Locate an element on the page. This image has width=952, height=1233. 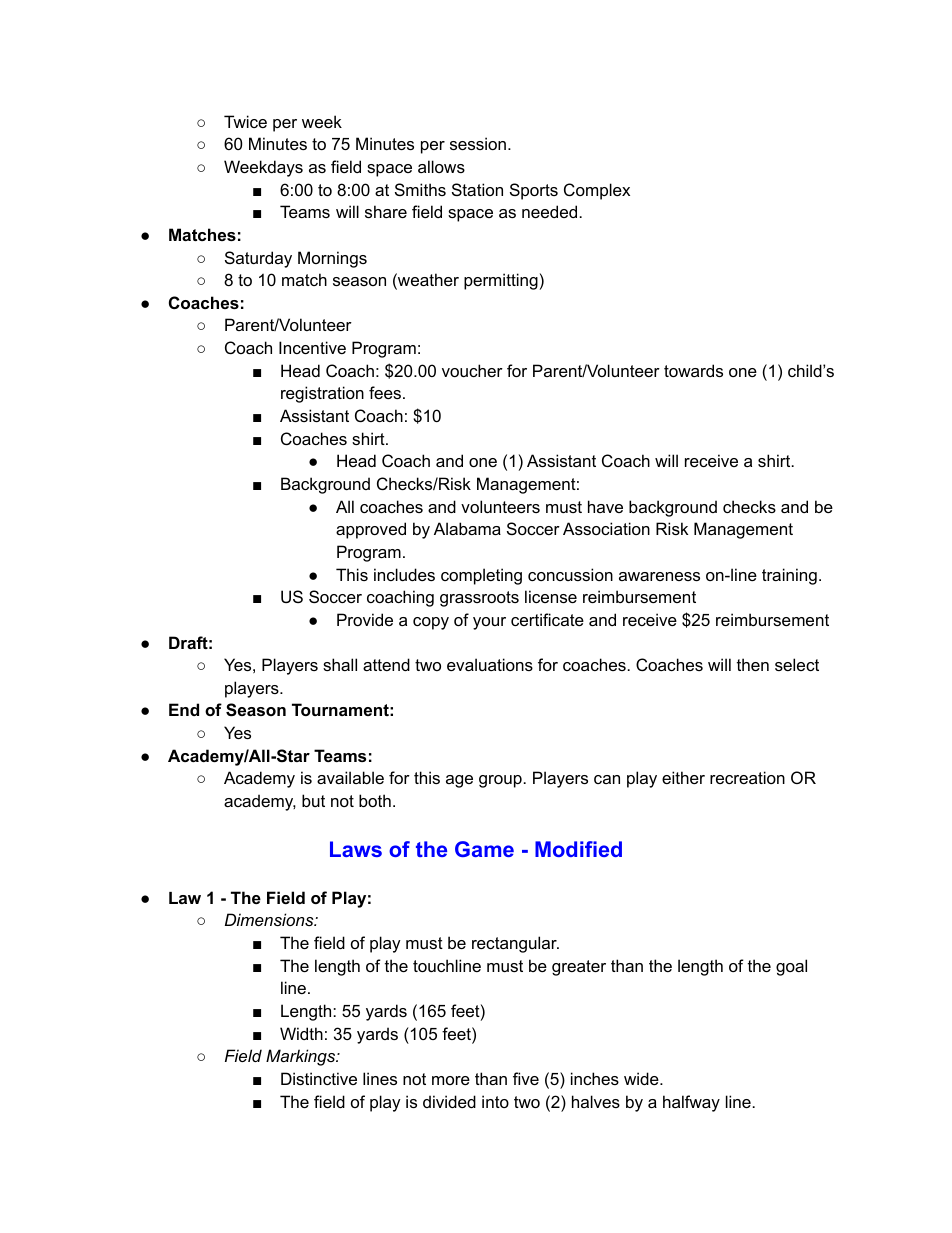
five is located at coordinates (526, 1078).
